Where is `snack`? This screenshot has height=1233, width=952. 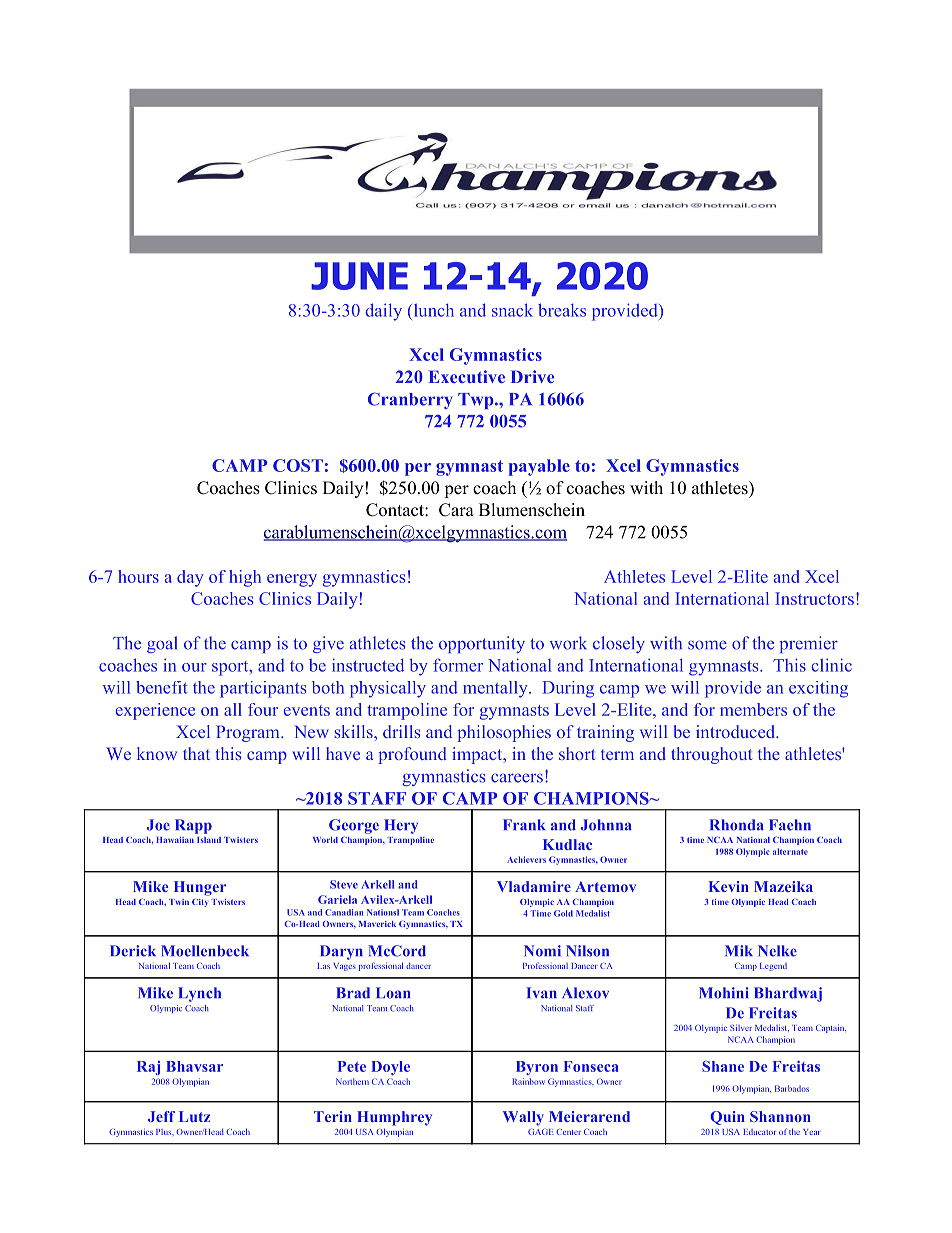
snack is located at coordinates (512, 310).
